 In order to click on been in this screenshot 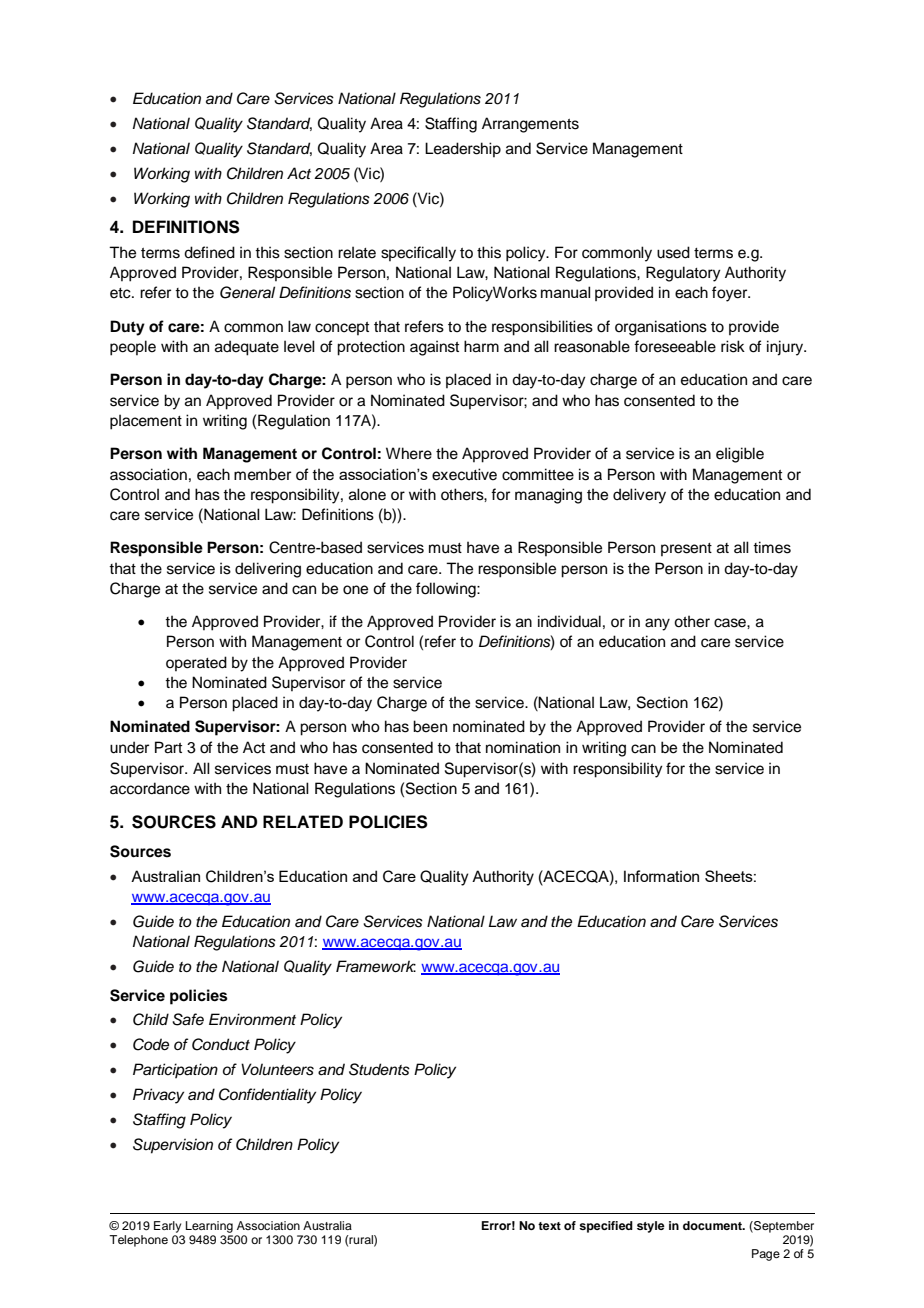, I will do `click(430, 726)`.
